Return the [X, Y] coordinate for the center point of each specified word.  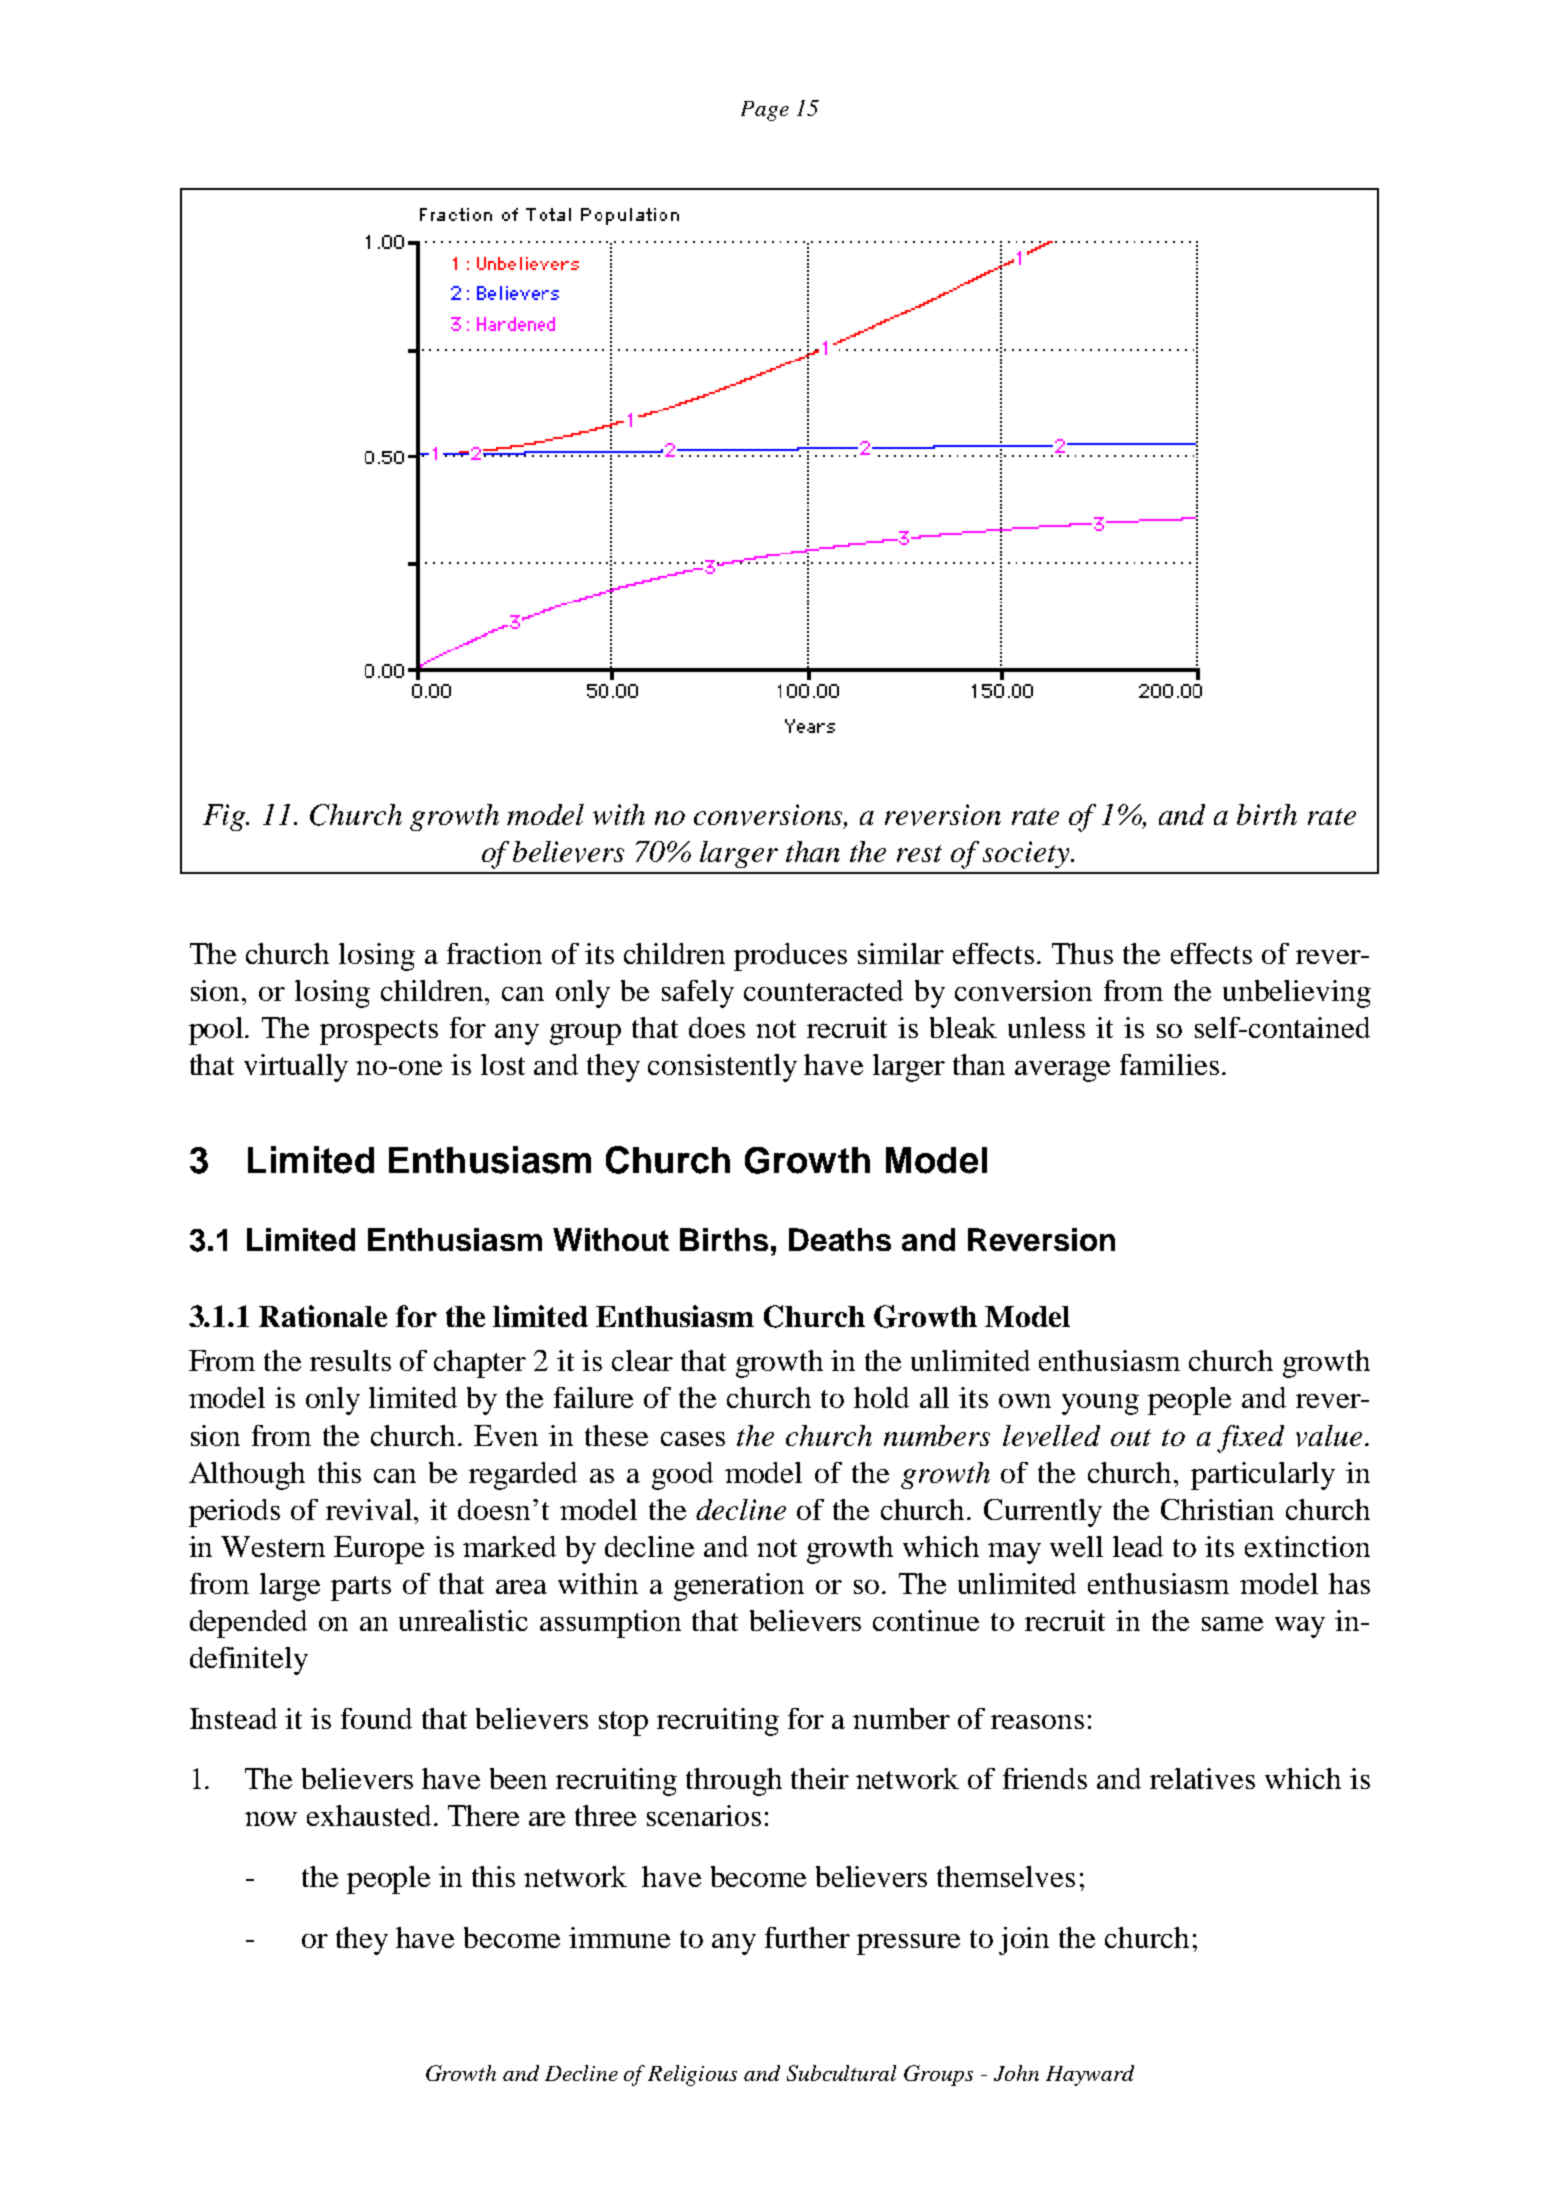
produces [790, 957]
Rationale [323, 1316]
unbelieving [1297, 994]
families [1169, 1064]
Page [765, 111]
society [1027, 854]
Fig [225, 817]
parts [361, 1588]
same [1232, 1624]
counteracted [823, 990]
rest [919, 853]
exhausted [371, 1815]
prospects [379, 1032]
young [1100, 1404]
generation [739, 1587]
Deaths [840, 1239]
